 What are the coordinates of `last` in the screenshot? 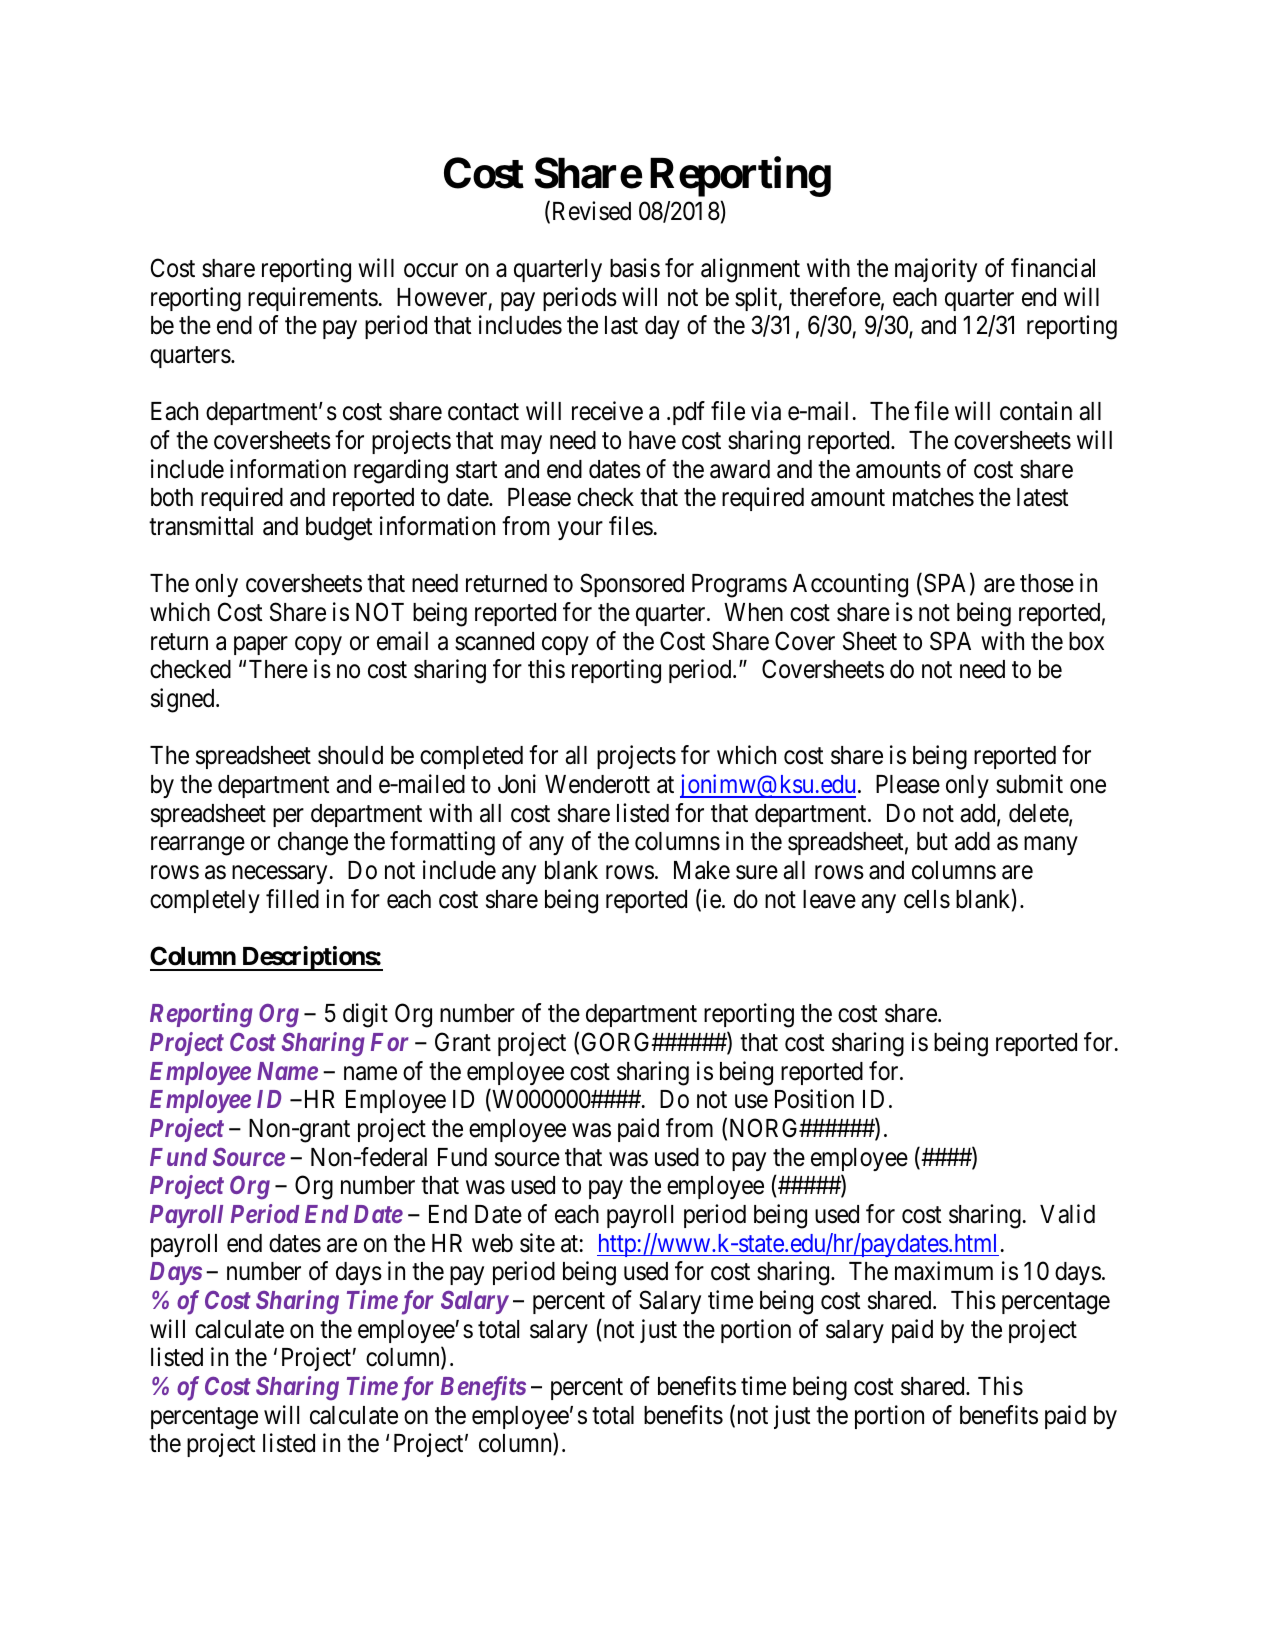 It's located at (621, 325).
